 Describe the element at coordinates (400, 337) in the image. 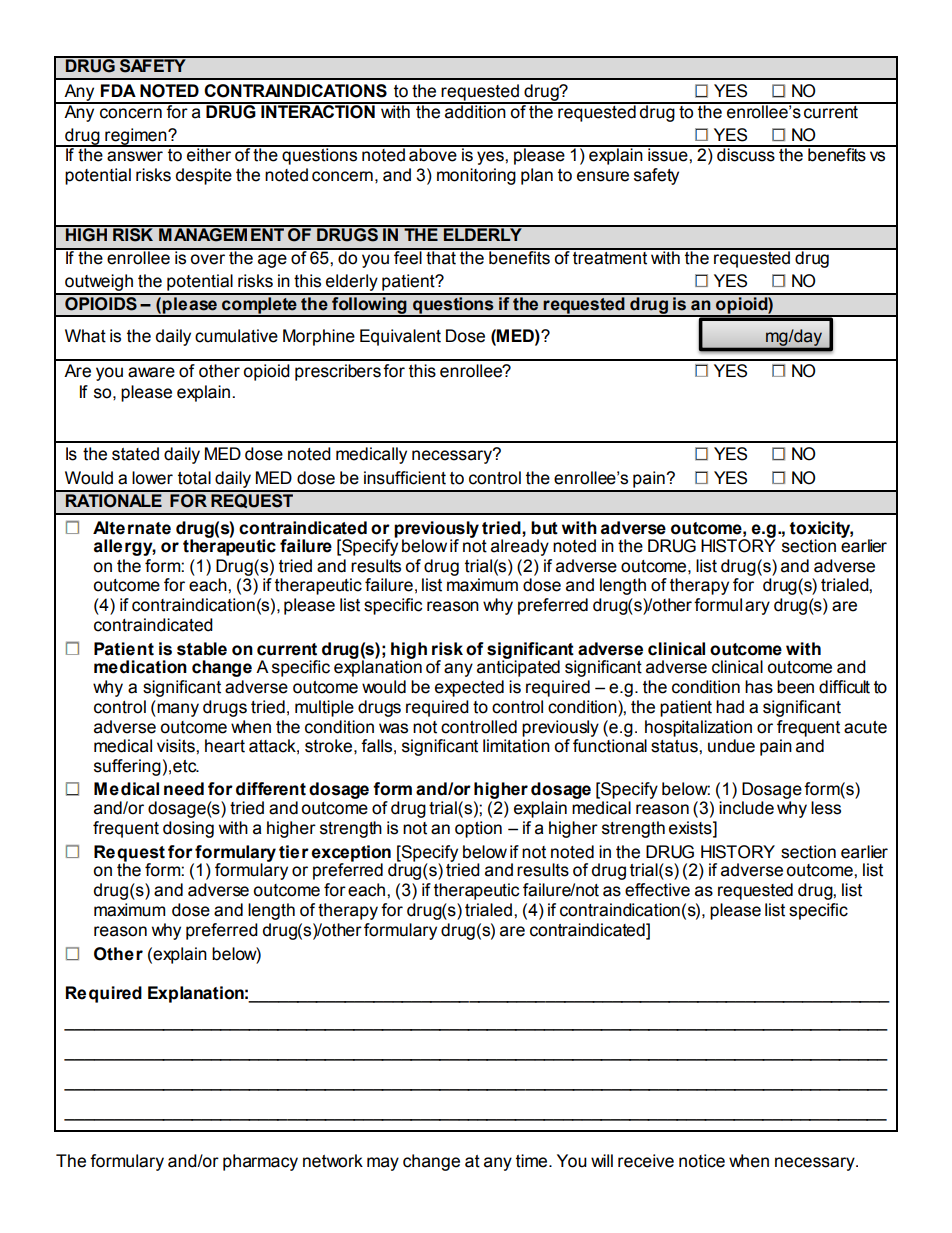

I see `Equivalent` at that location.
